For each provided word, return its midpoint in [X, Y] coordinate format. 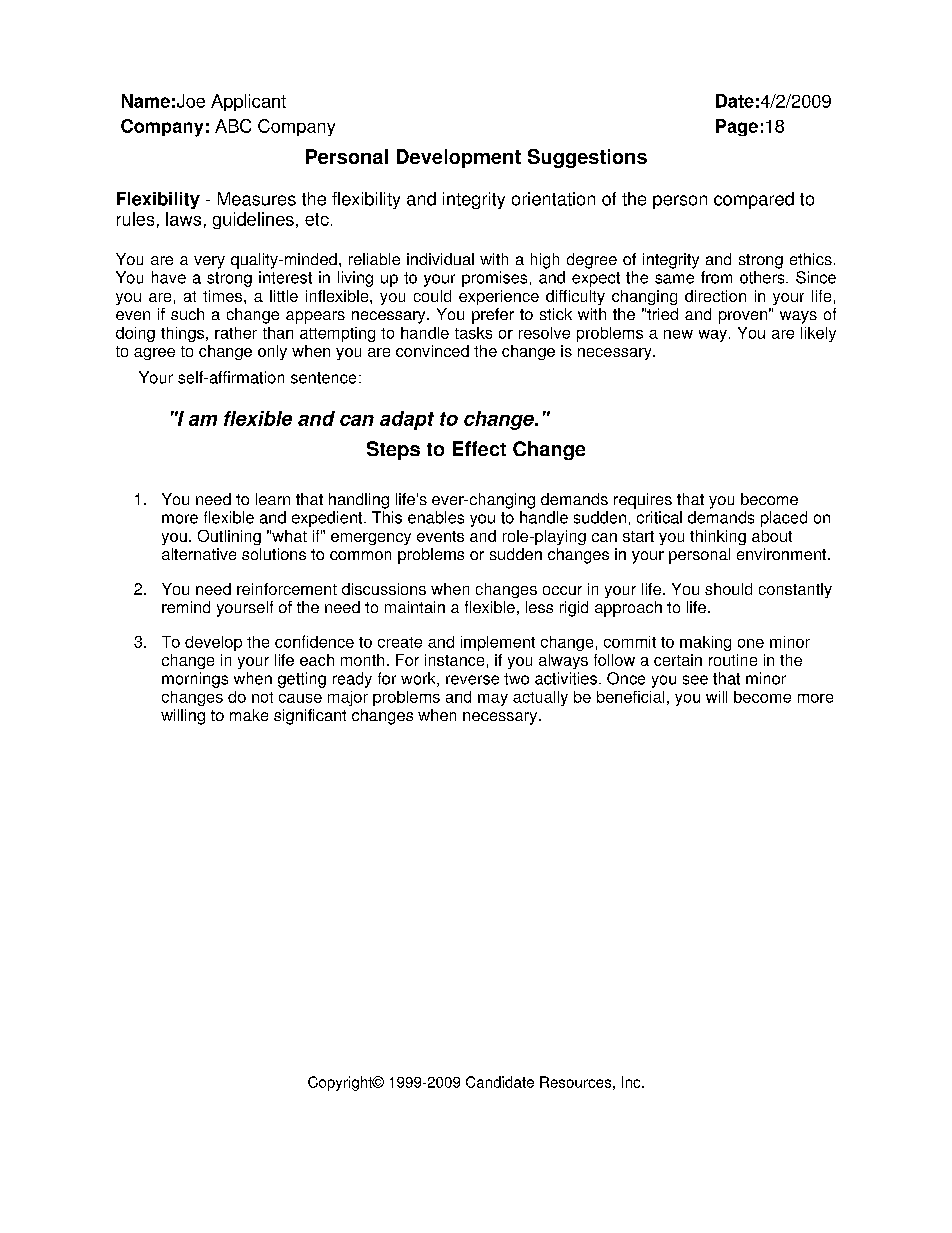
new [678, 334]
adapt [407, 420]
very [209, 262]
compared [754, 200]
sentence [323, 378]
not [262, 697]
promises [494, 279]
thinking [718, 537]
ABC [233, 126]
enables [436, 517]
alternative [199, 554]
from [716, 277]
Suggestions [587, 158]
